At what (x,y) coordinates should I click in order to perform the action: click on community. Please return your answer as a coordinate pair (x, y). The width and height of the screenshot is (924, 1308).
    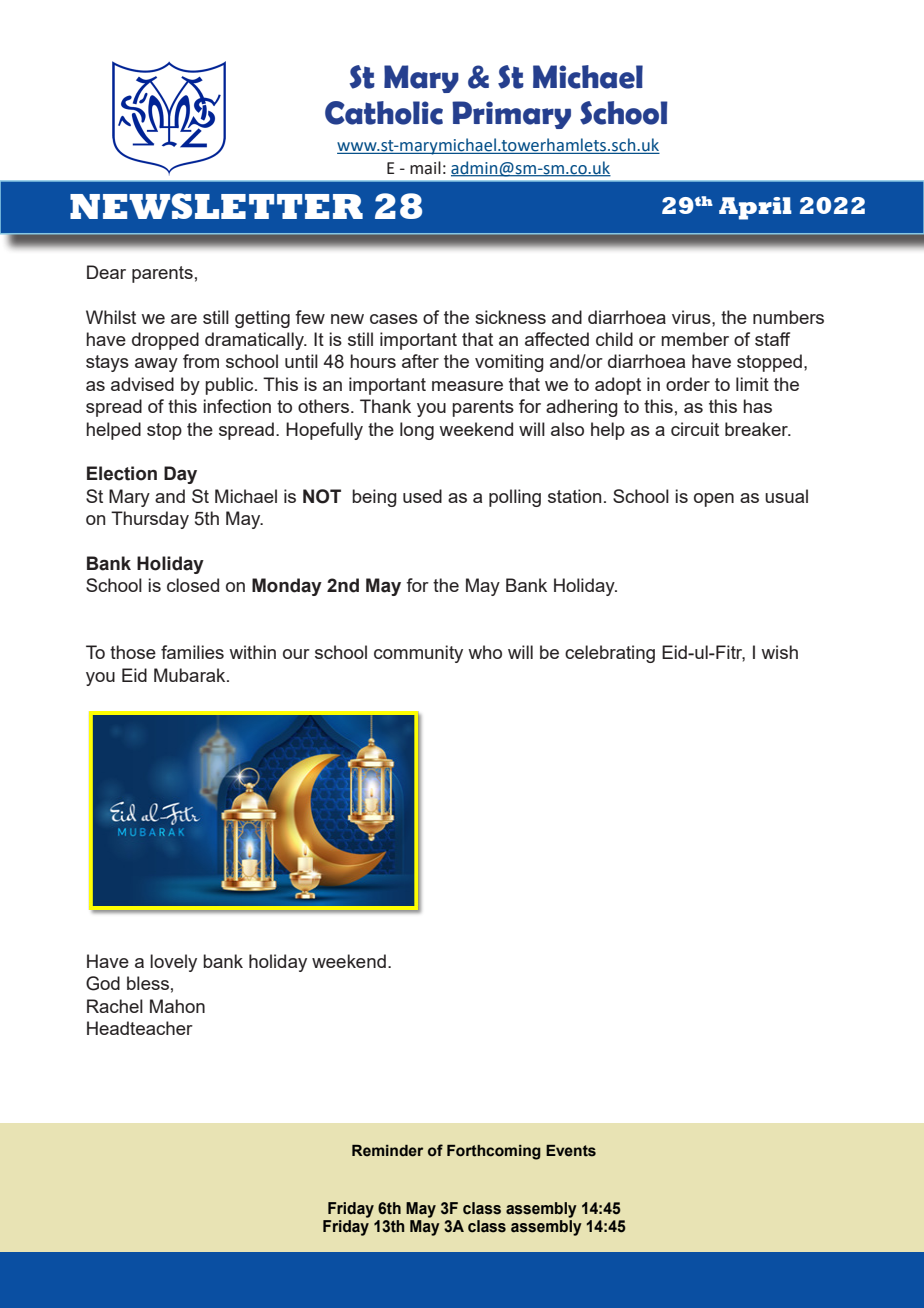
    Looking at the image, I should click on (418, 654).
